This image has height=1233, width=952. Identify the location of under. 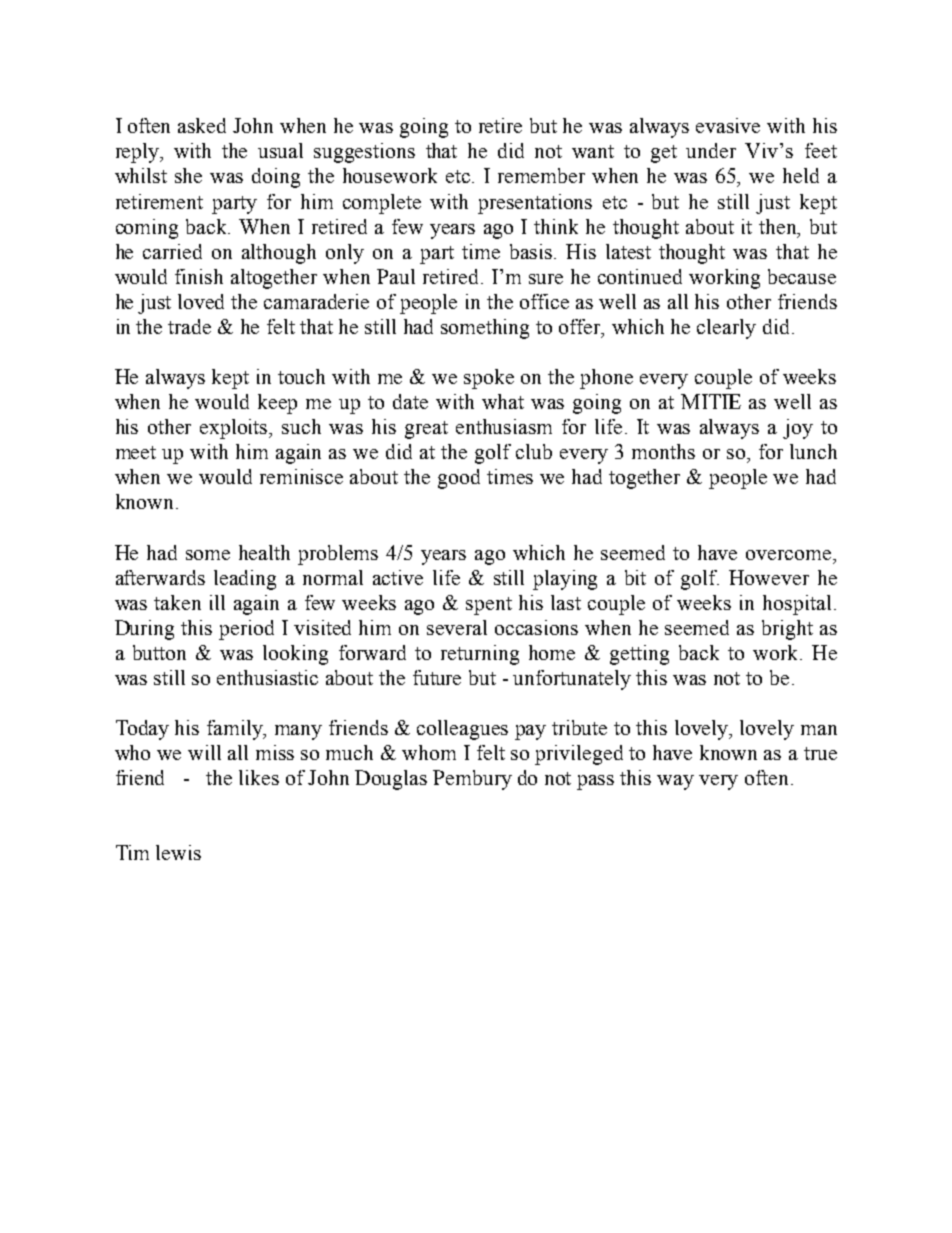
(711, 150).
